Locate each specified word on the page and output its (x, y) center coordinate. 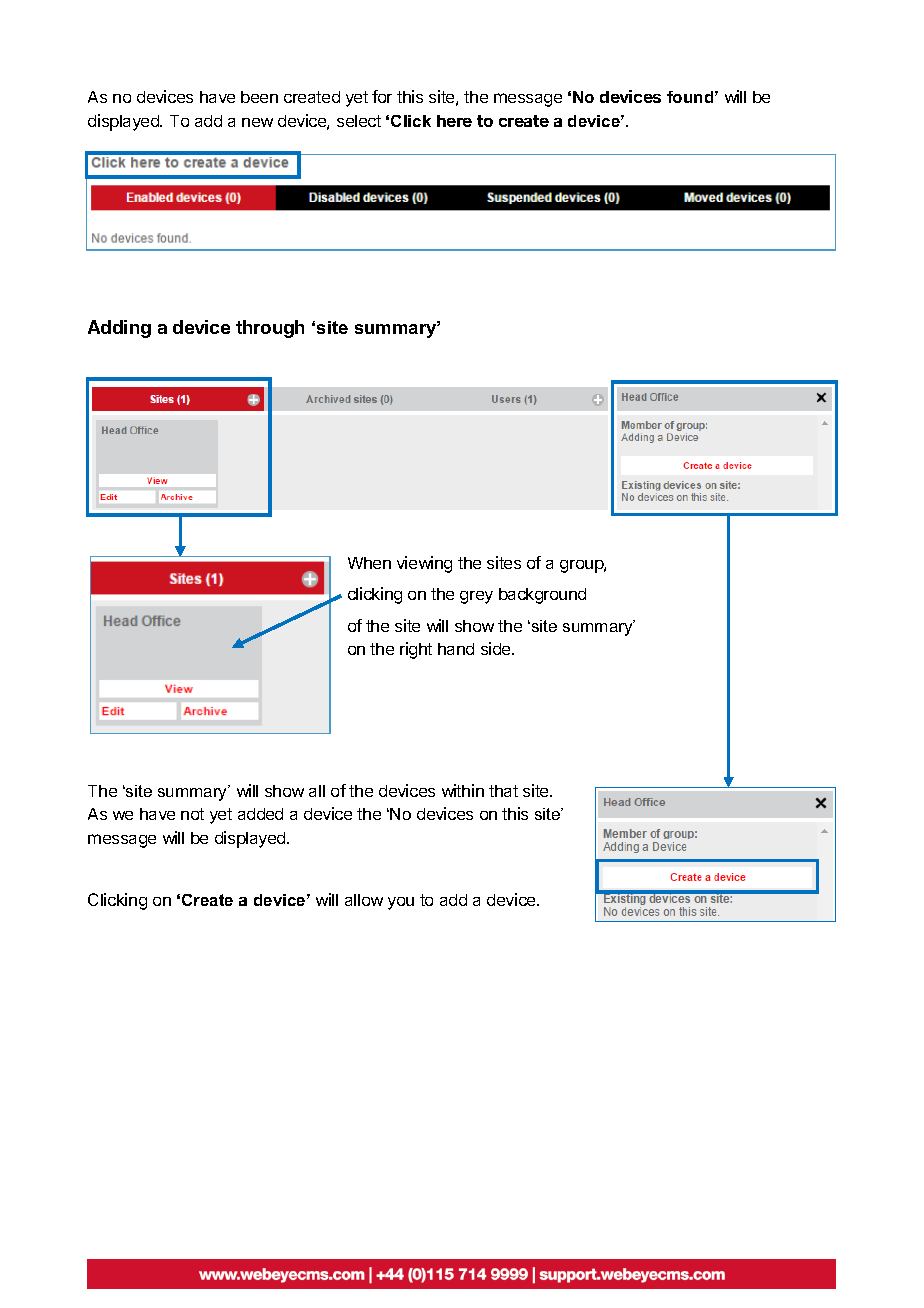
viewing (424, 564)
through (270, 329)
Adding (119, 329)
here (454, 121)
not (192, 814)
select (359, 121)
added (260, 814)
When (369, 563)
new (257, 122)
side (497, 648)
